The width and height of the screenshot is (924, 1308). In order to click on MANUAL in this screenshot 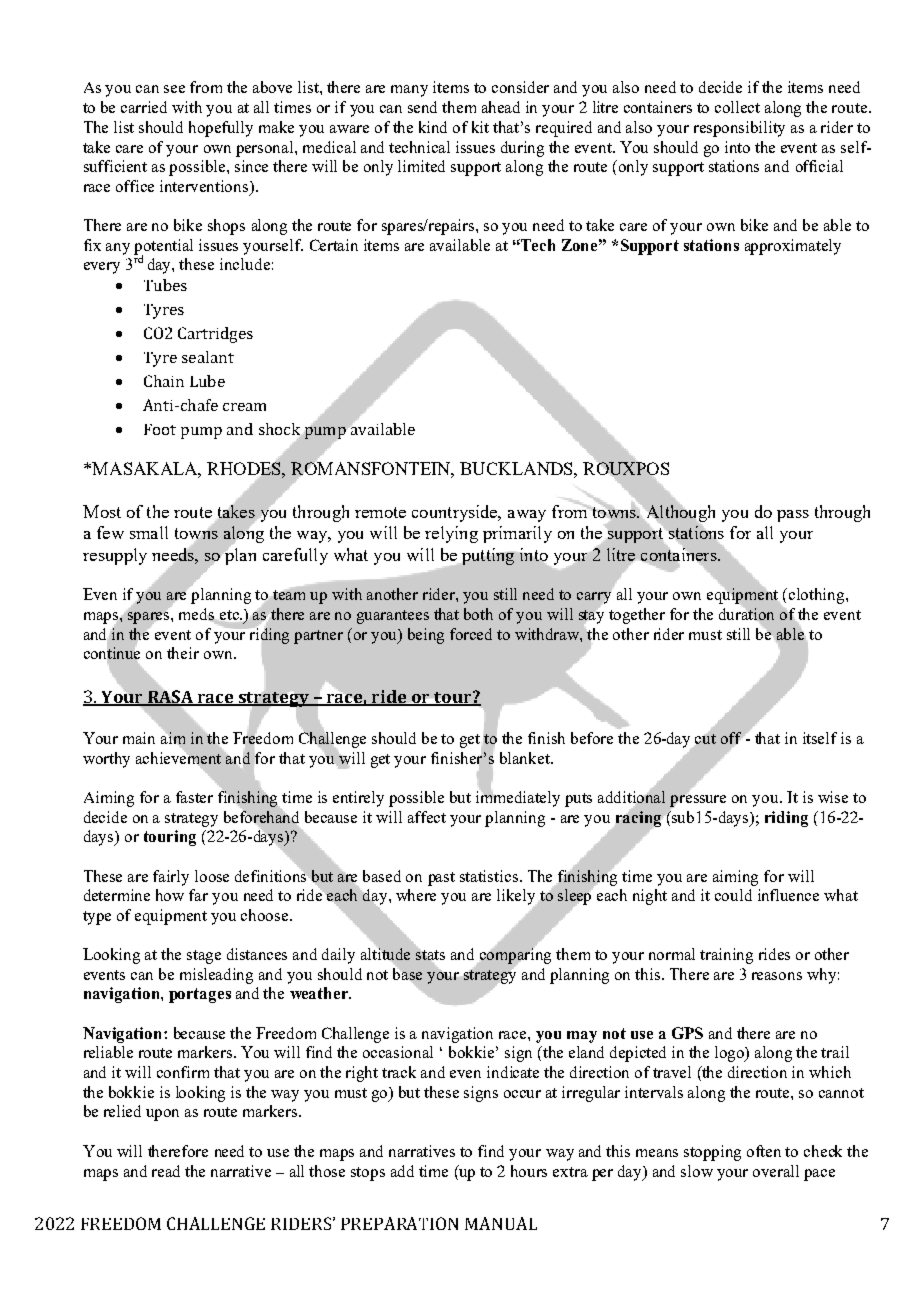, I will do `click(501, 1223)`.
